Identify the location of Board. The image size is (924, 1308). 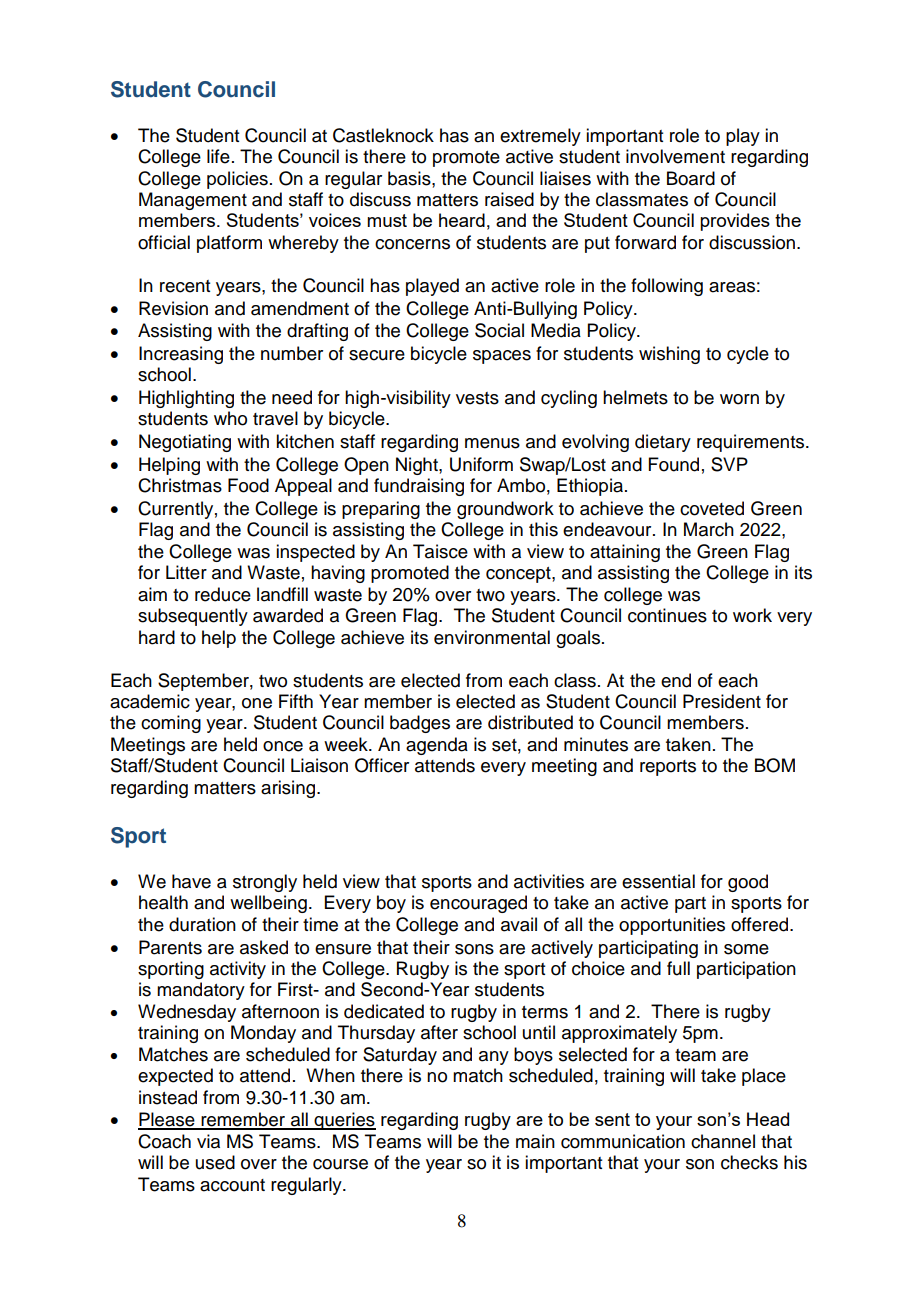
(691, 178).
